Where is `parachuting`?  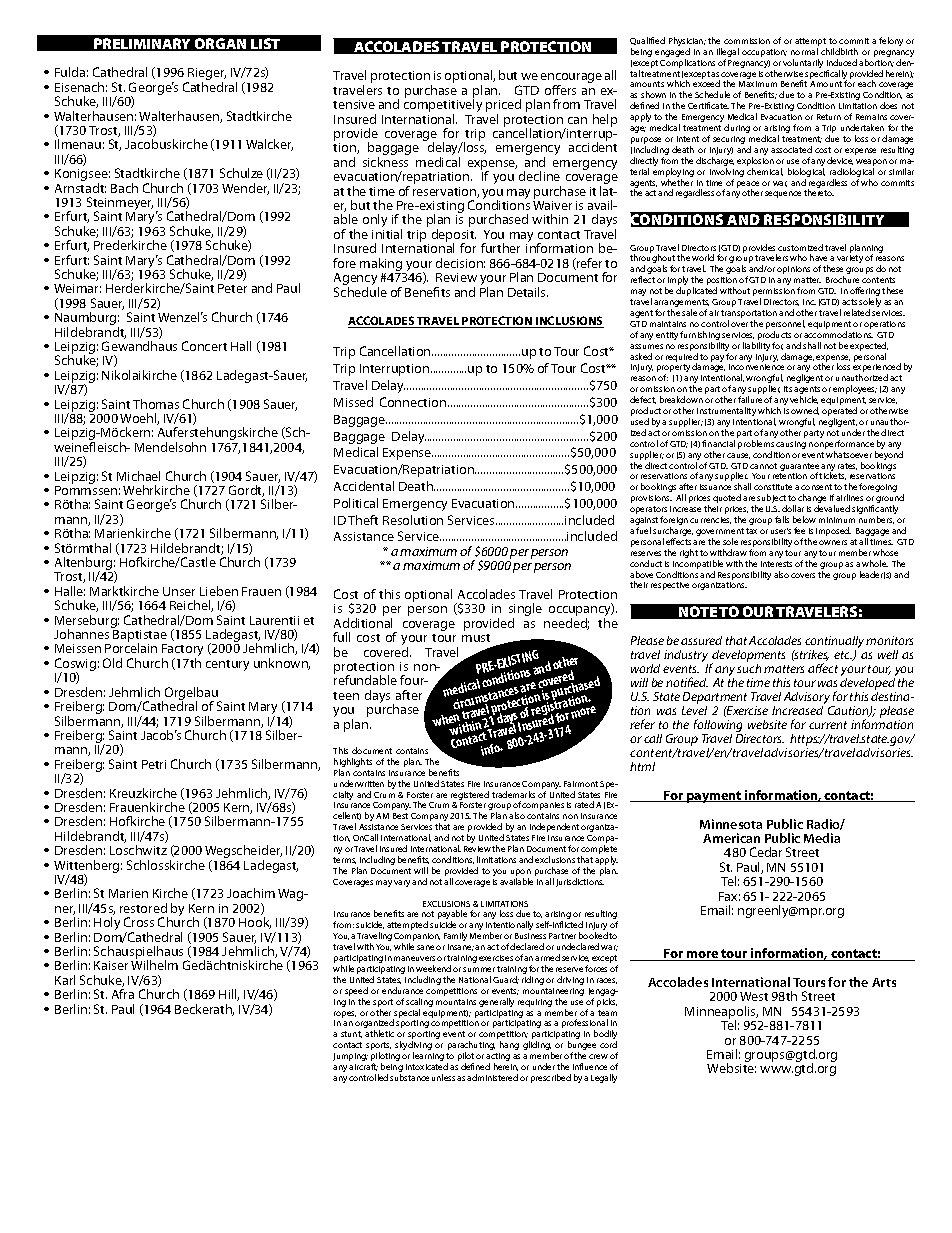 parachuting is located at coordinates (471, 1047).
